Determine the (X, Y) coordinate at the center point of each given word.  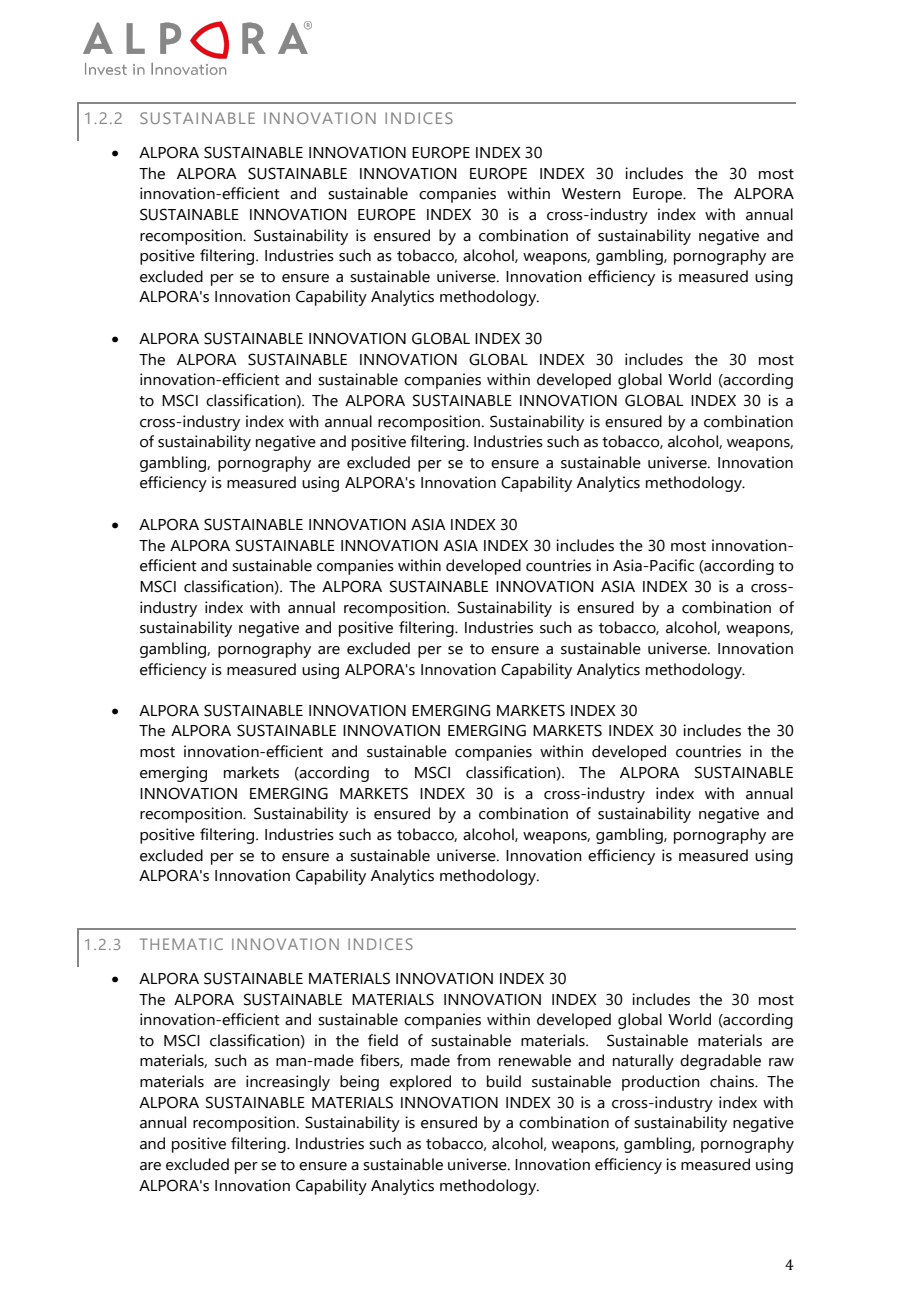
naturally (643, 1062)
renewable (535, 1060)
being (359, 1083)
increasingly (288, 1083)
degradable (720, 1062)
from (473, 1060)
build (504, 1081)
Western (591, 194)
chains (733, 1081)
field (383, 1040)
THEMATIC (181, 944)
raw (781, 1062)
